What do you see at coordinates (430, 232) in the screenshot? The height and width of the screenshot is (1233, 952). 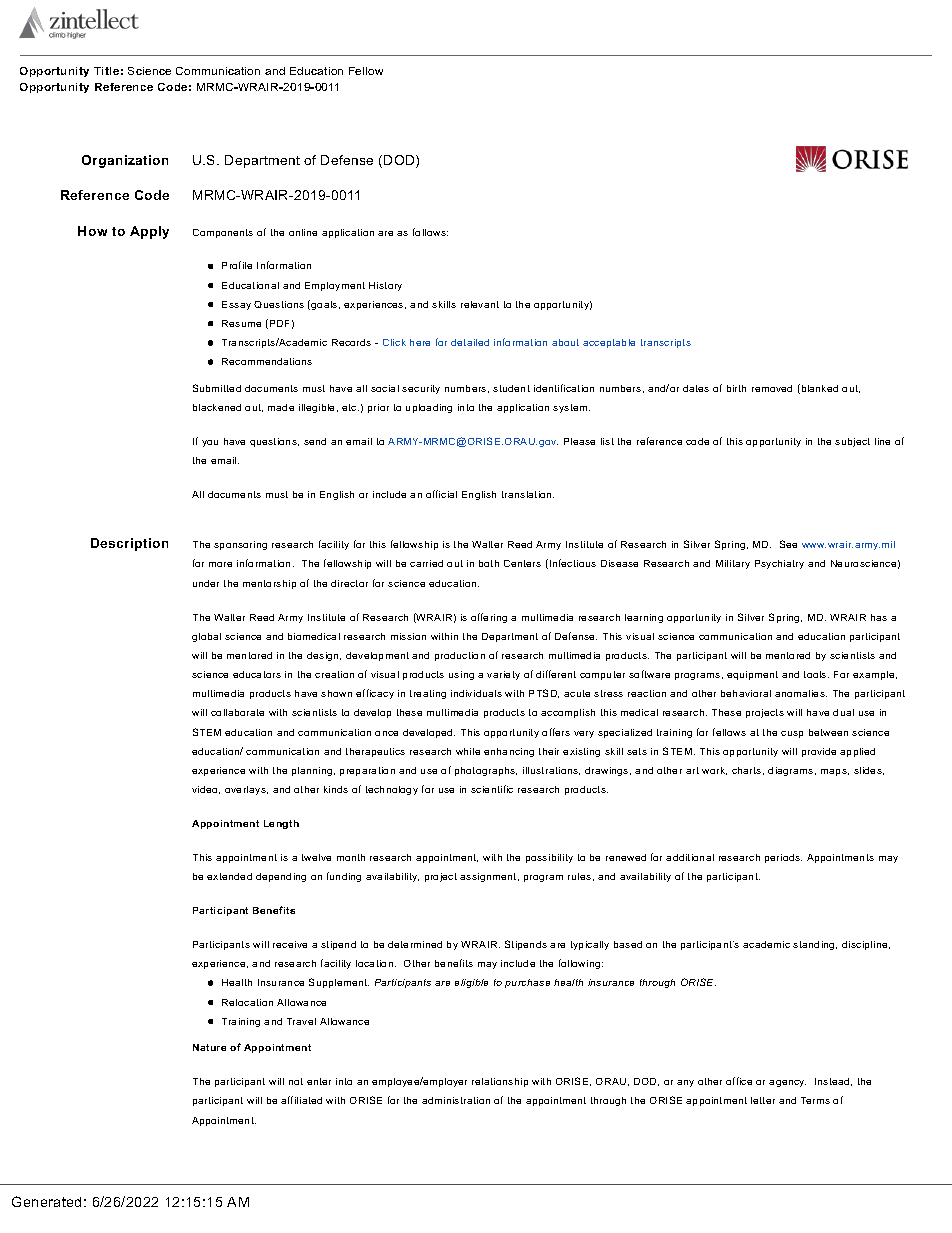 I see `follows` at bounding box center [430, 232].
